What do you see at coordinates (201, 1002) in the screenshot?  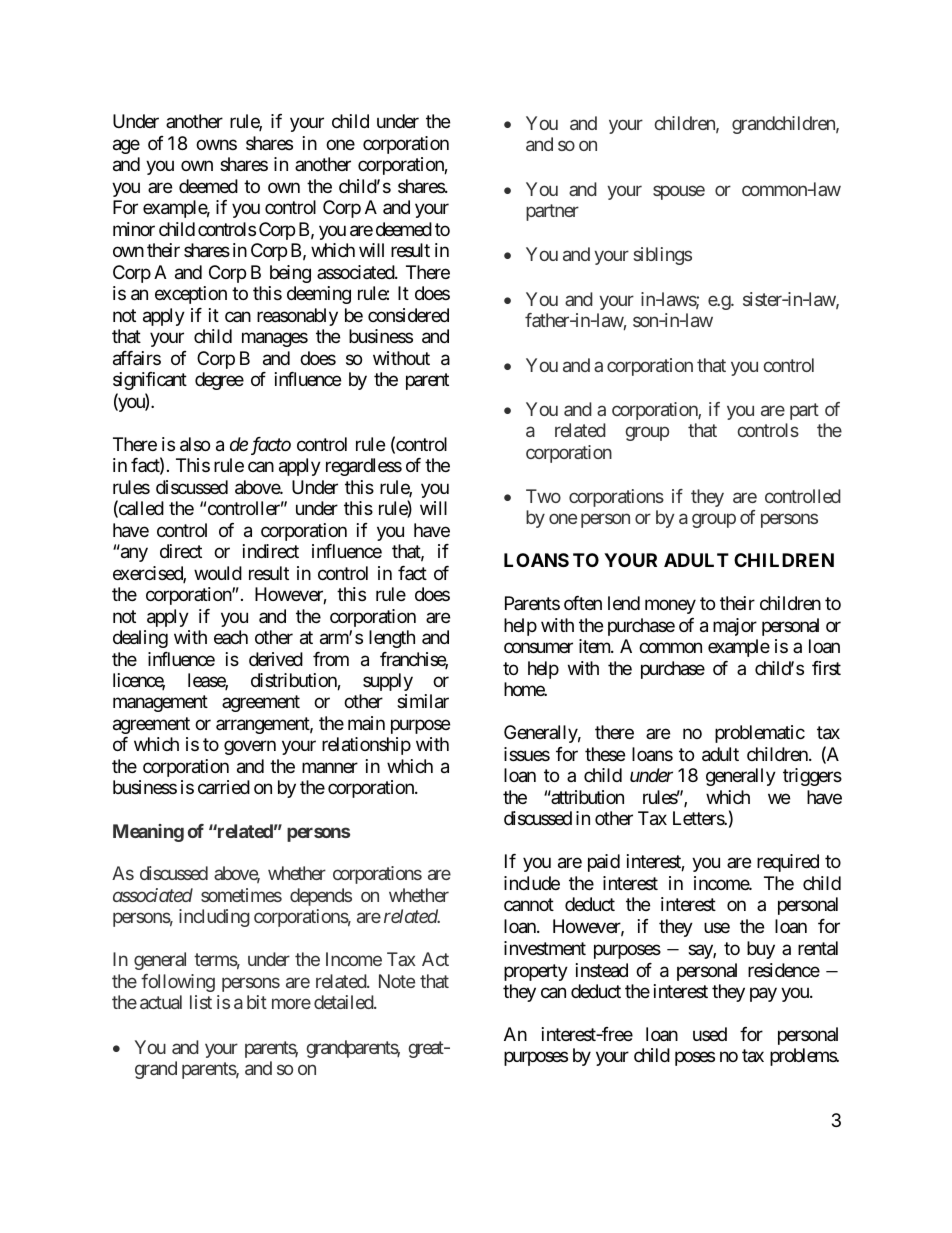 I see `list` at bounding box center [201, 1002].
